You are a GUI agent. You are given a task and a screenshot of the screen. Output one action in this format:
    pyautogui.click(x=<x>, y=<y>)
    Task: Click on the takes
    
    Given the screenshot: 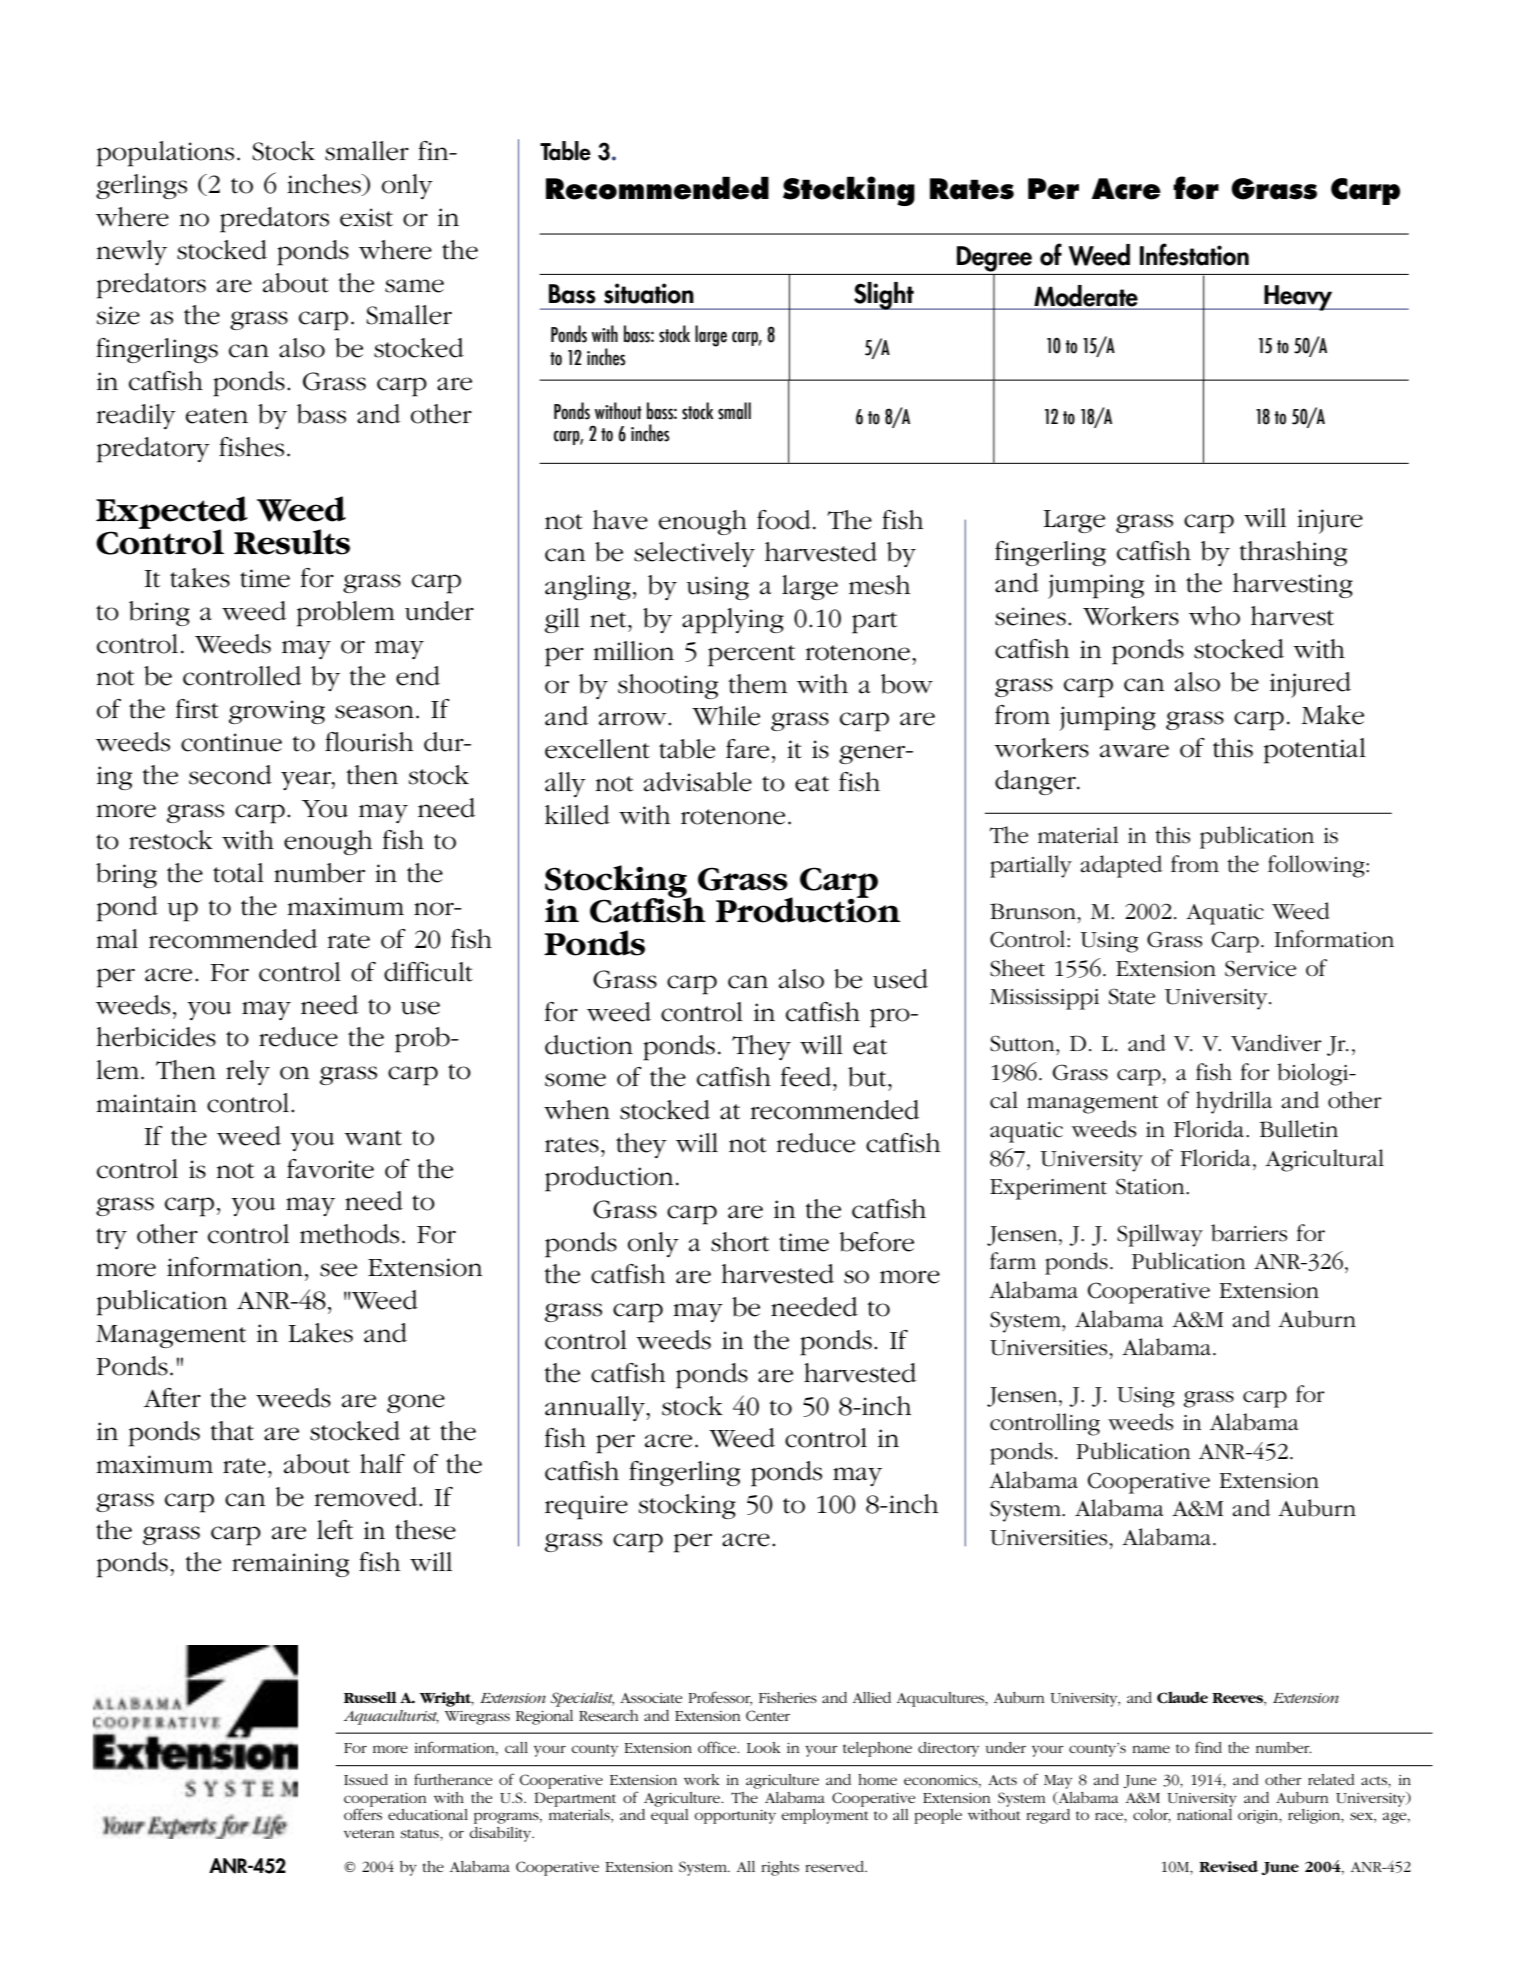 What is the action you would take?
    pyautogui.click(x=200, y=578)
